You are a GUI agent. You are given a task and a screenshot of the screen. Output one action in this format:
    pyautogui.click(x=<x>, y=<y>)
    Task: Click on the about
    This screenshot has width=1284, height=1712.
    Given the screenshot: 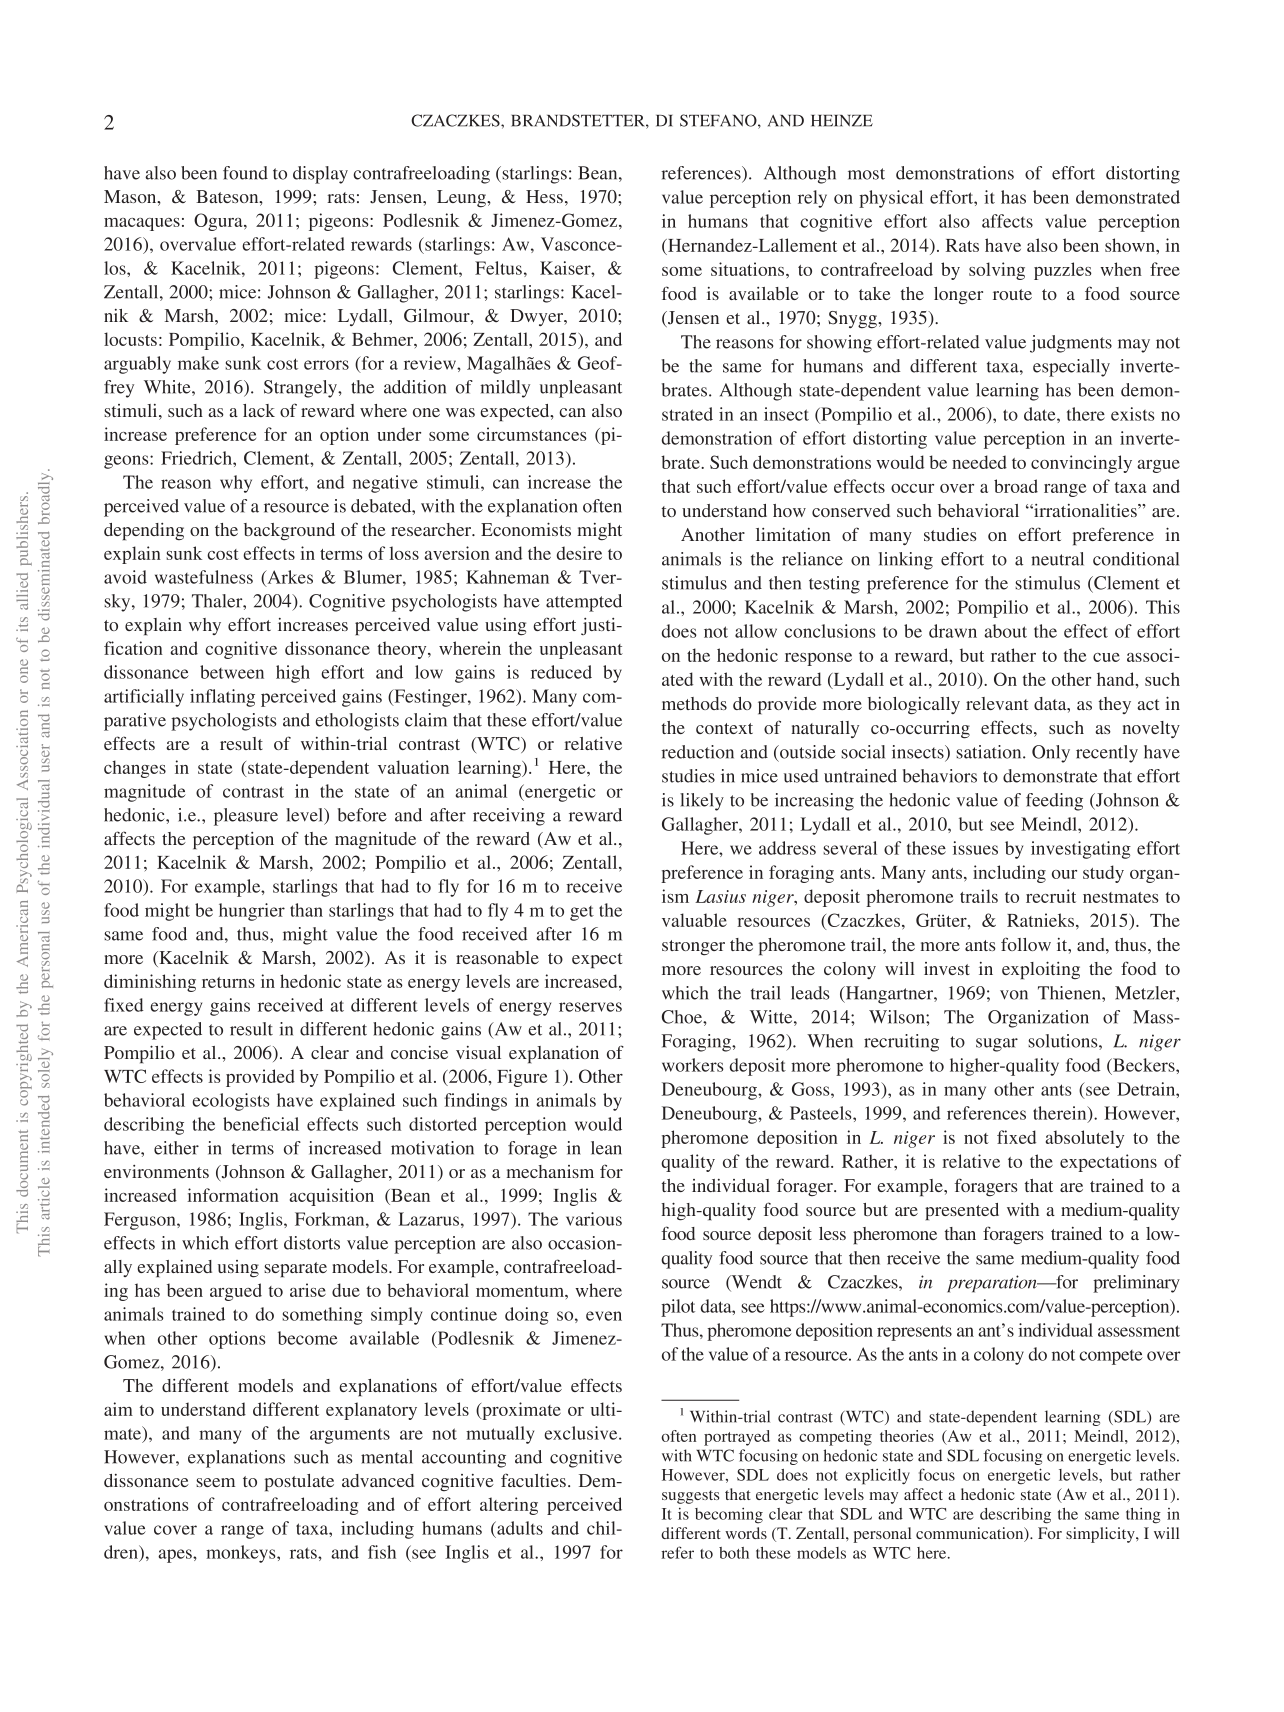 What is the action you would take?
    pyautogui.click(x=1005, y=631)
